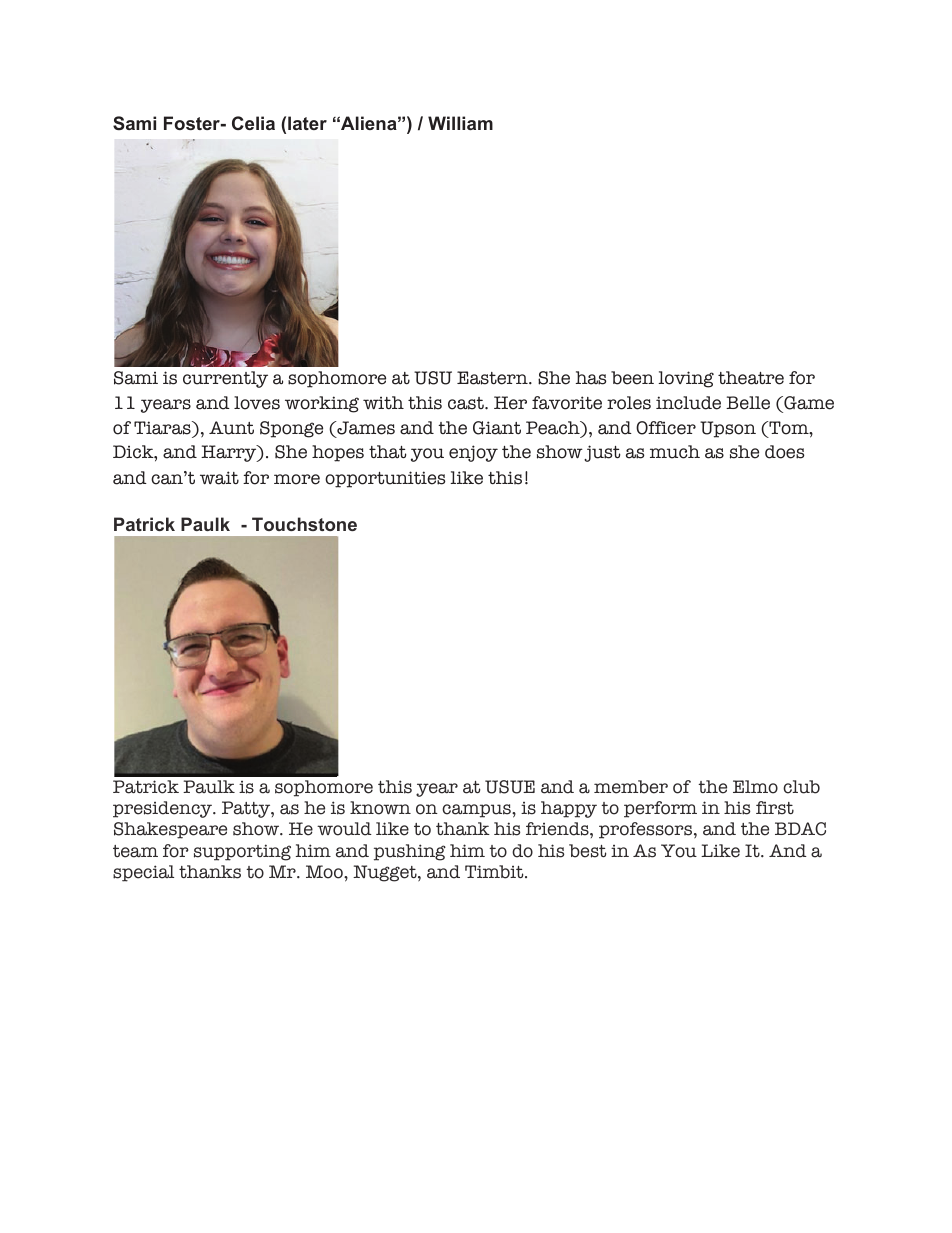 The image size is (952, 1233). Describe the element at coordinates (631, 787) in the screenshot. I see `member` at that location.
